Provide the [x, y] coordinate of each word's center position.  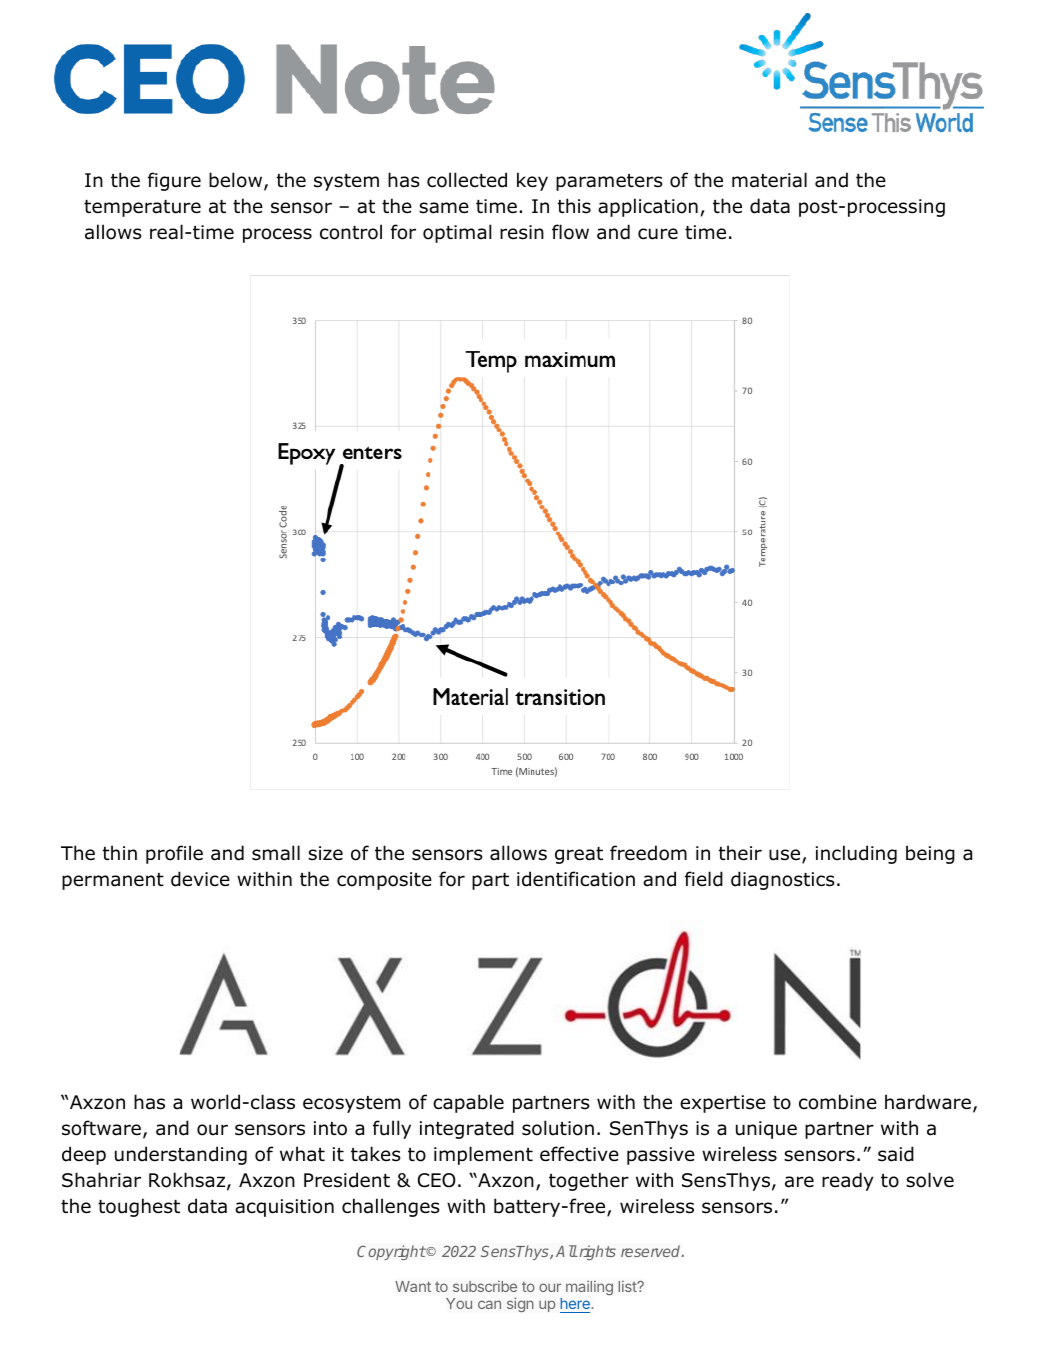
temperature [142, 208]
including [856, 854]
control [351, 232]
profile [174, 854]
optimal [457, 233]
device [200, 879]
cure [658, 234]
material [769, 180]
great [579, 855]
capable [468, 1103]
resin [522, 232]
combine [838, 1102]
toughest [139, 1207]
